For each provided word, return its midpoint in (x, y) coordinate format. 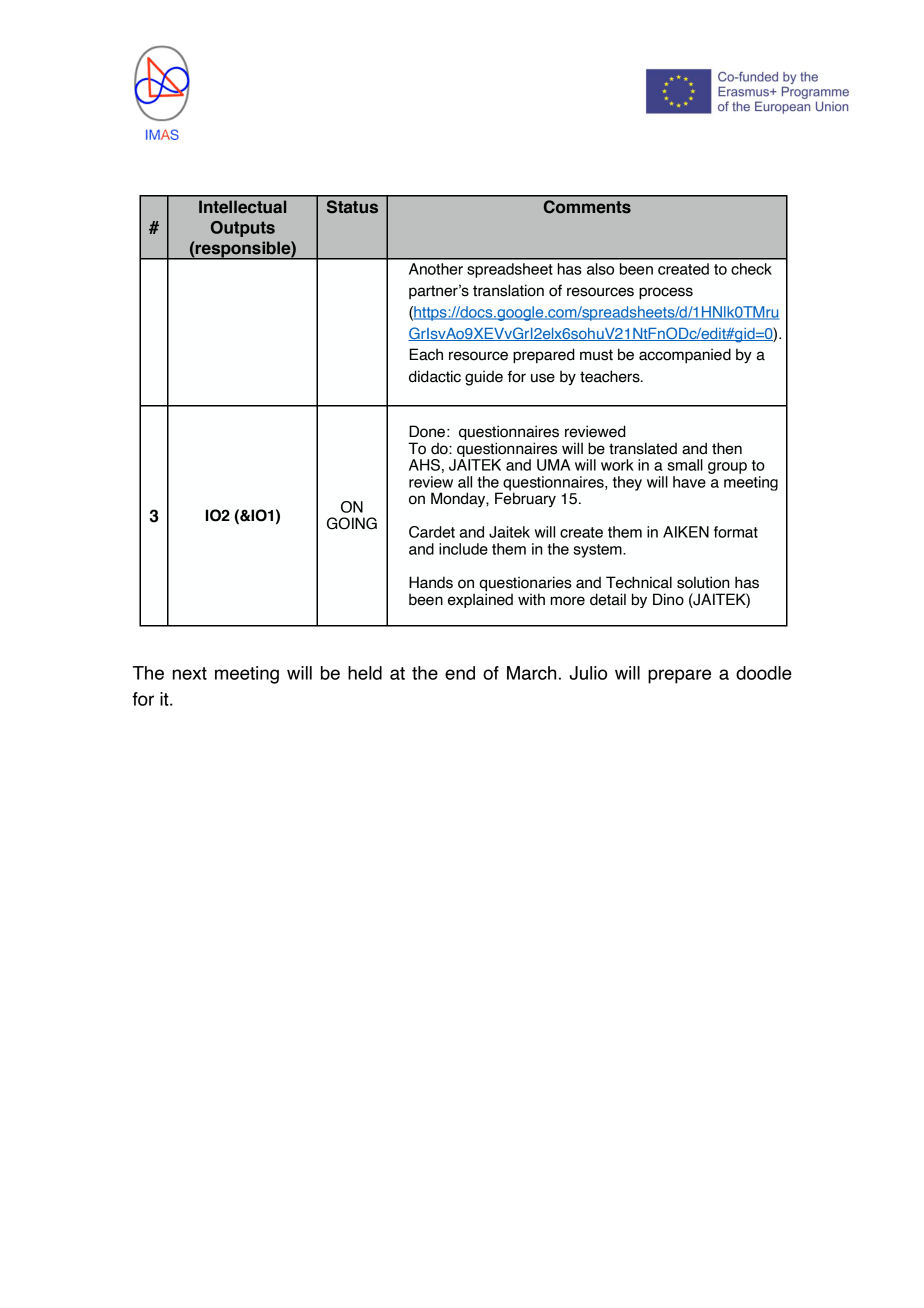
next (190, 673)
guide (484, 378)
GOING (352, 523)
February (525, 498)
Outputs (243, 229)
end (460, 673)
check (751, 269)
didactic (435, 376)
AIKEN (686, 532)
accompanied (685, 355)
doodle (764, 673)
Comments (587, 207)
